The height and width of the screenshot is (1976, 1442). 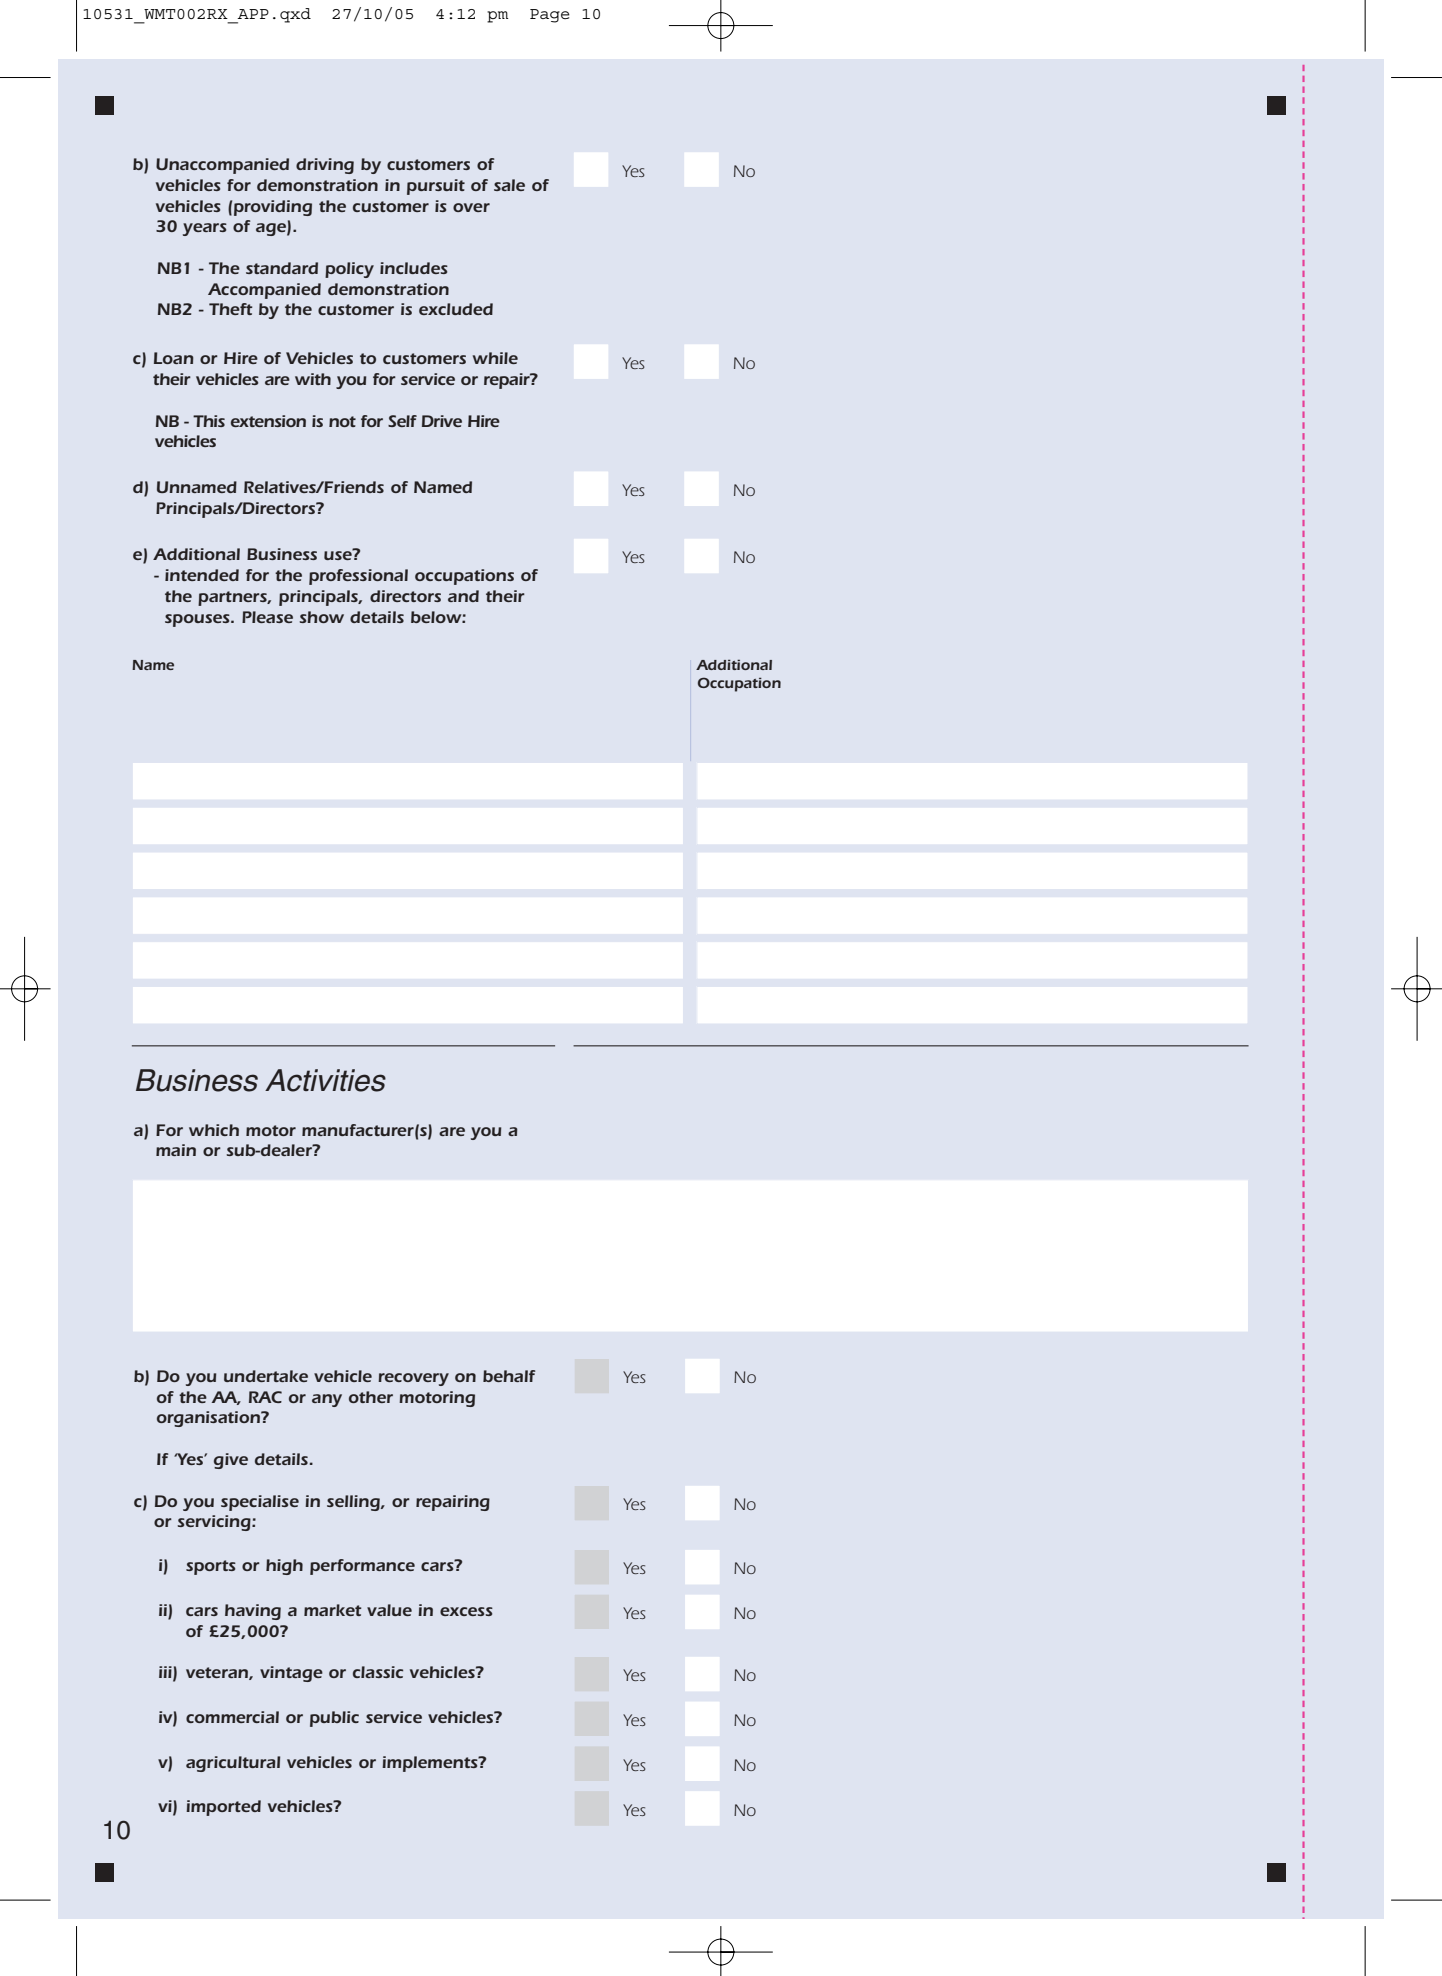 I want to click on public, so click(x=334, y=1719).
